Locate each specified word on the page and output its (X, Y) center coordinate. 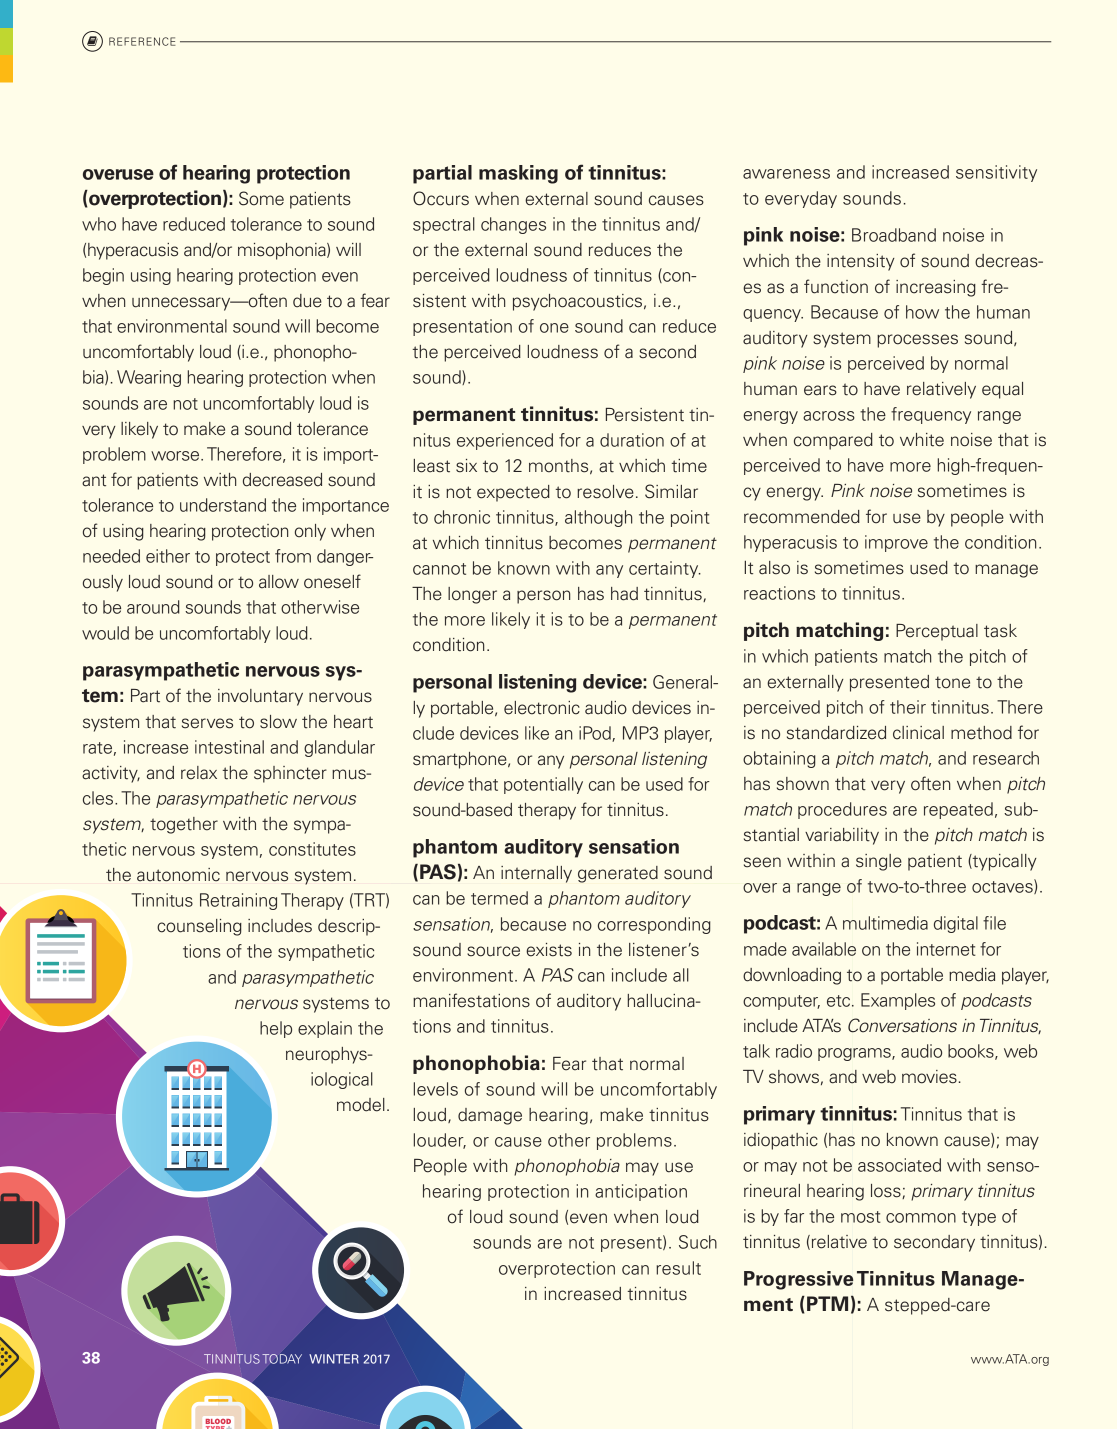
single (879, 862)
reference (142, 41)
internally (536, 874)
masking (518, 174)
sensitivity (996, 173)
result (678, 1268)
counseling (199, 927)
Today (282, 1359)
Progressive (798, 1280)
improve (896, 543)
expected (513, 493)
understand (223, 505)
